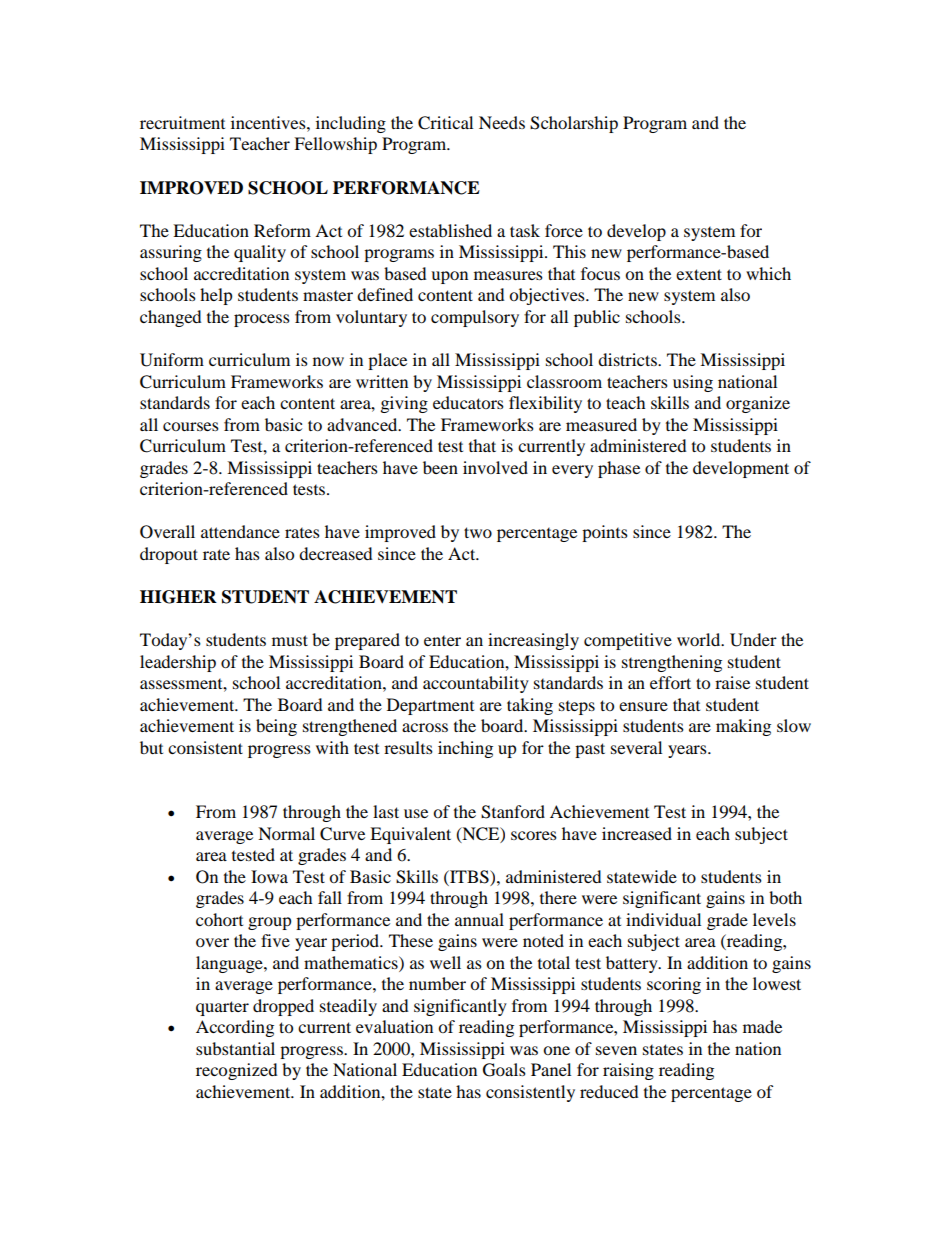 This screenshot has height=1233, width=952. Describe the element at coordinates (191, 426) in the screenshot. I see `courses` at that location.
